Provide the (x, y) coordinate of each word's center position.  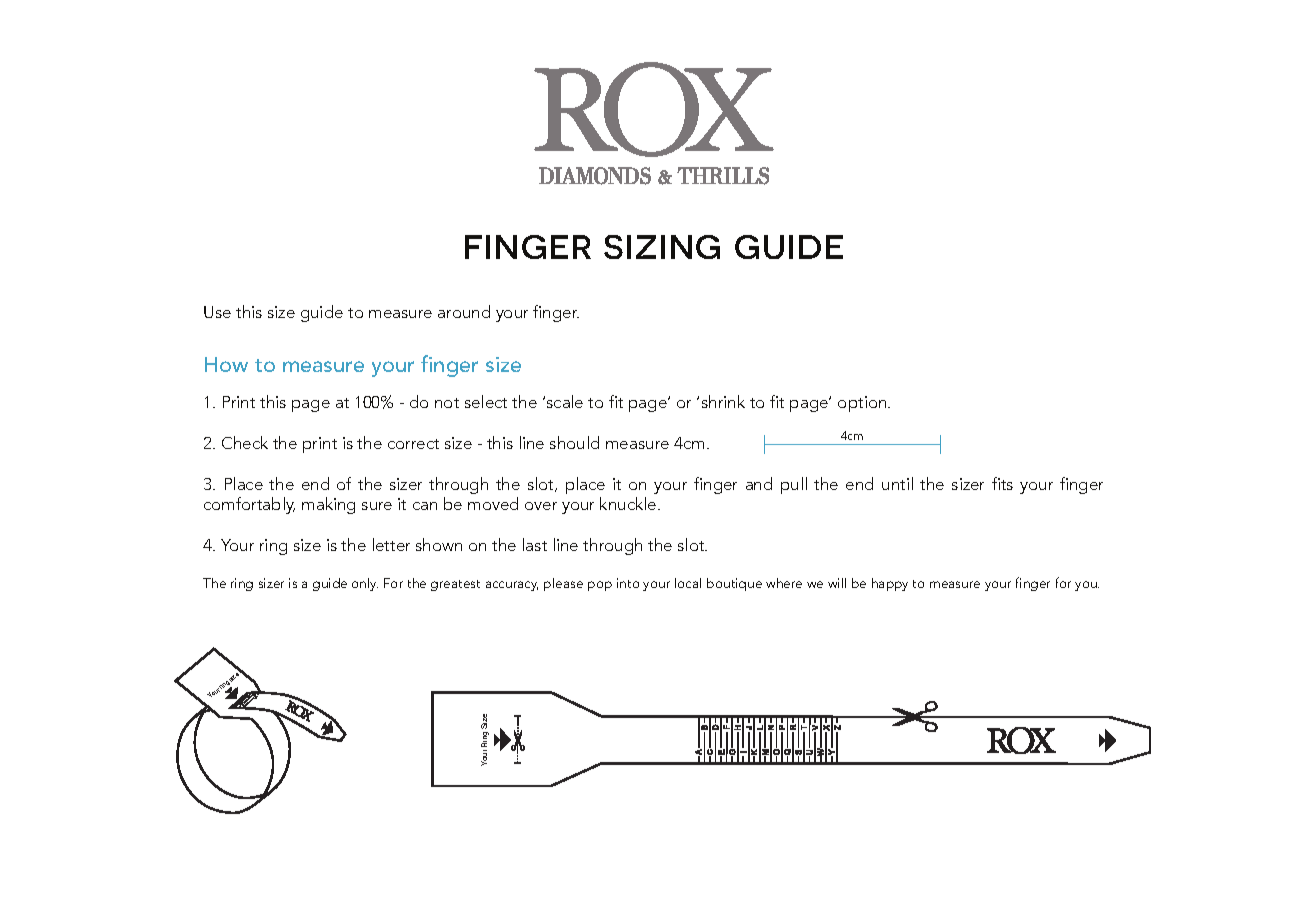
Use (217, 312)
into (628, 583)
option (863, 404)
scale (565, 401)
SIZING (662, 247)
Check (245, 442)
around (464, 311)
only (365, 584)
